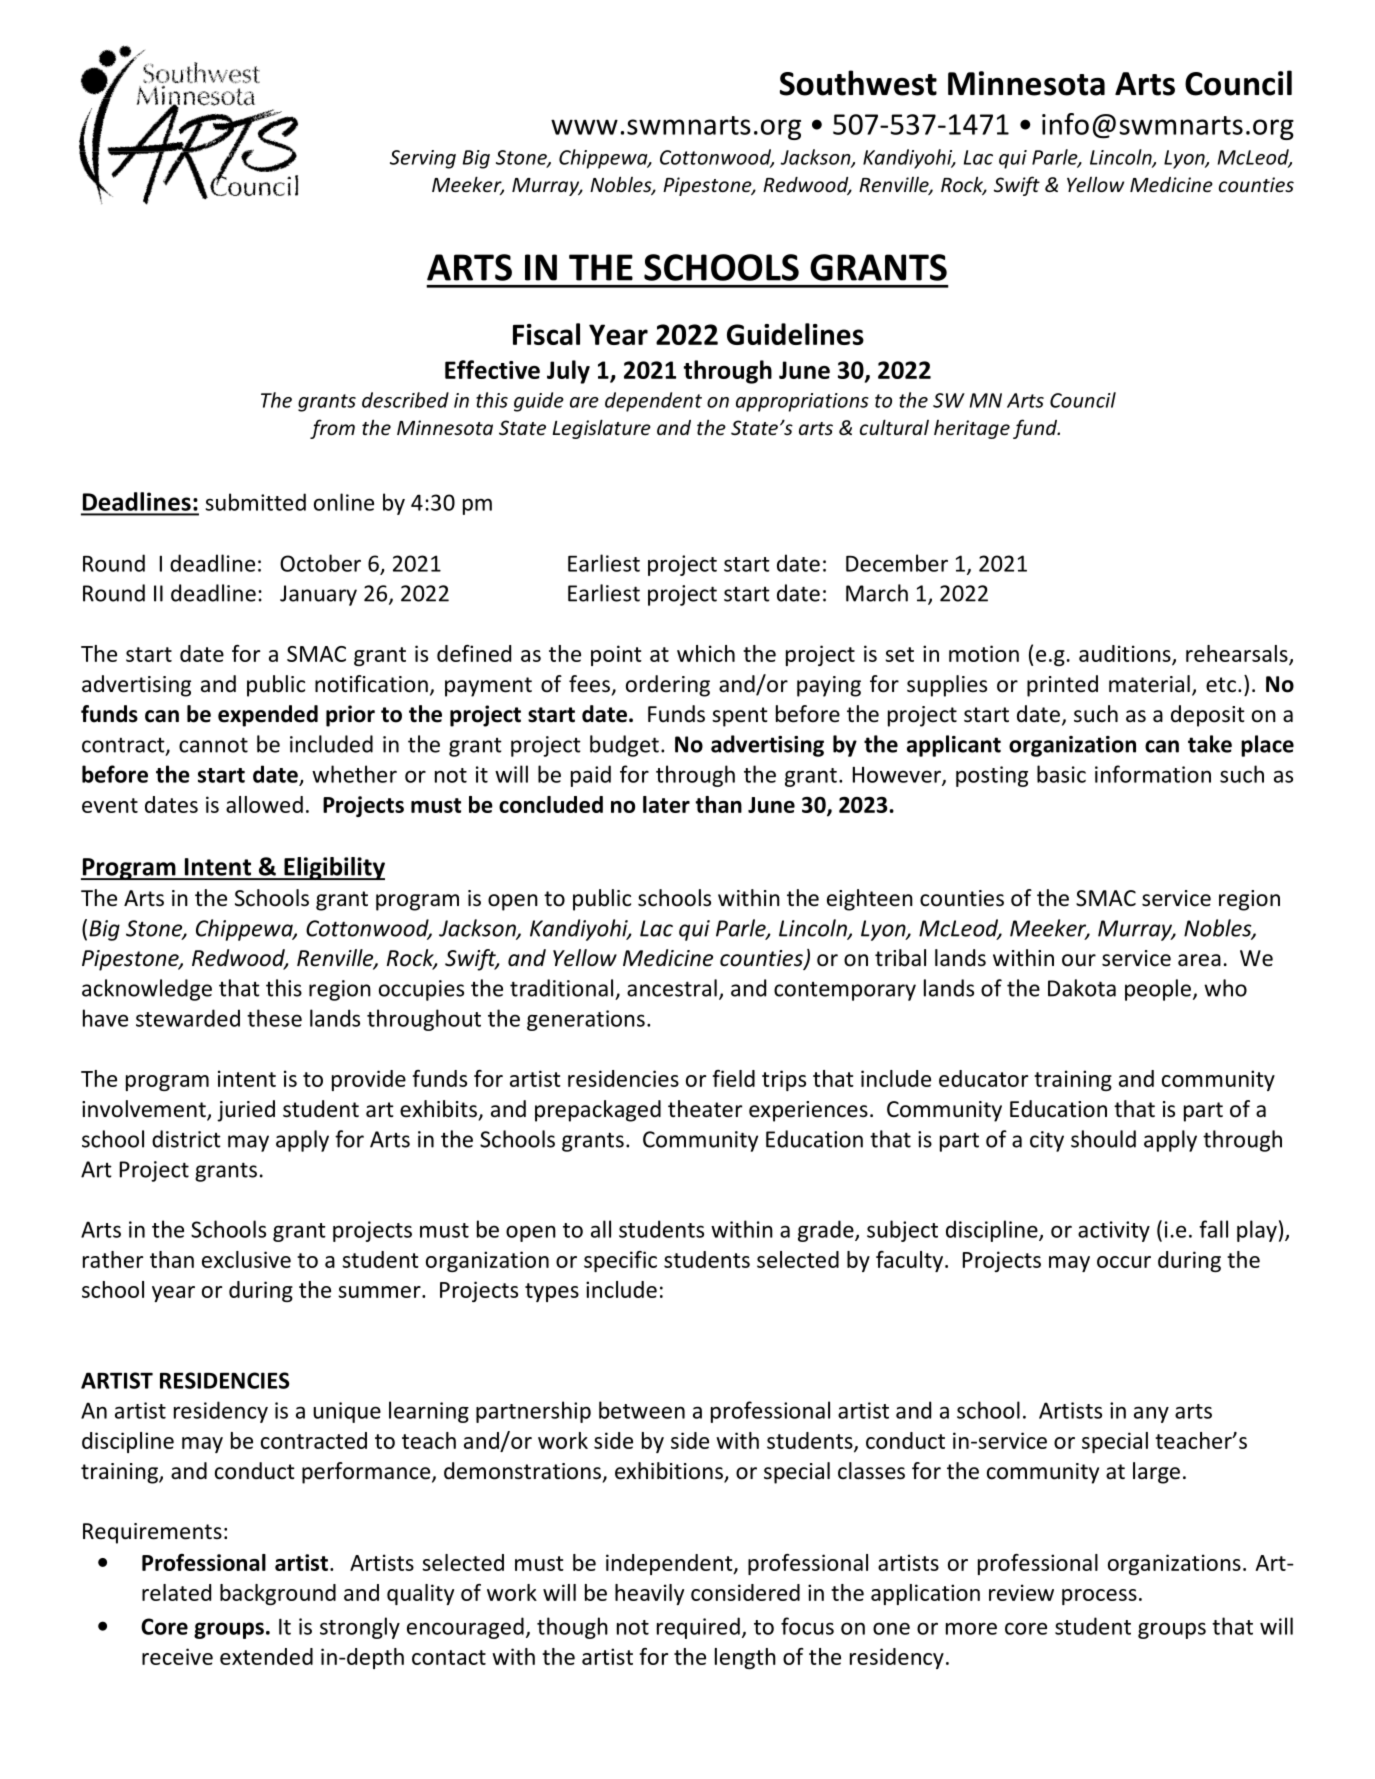 This screenshot has width=1375, height=1779. I want to click on exclusive, so click(246, 1259).
